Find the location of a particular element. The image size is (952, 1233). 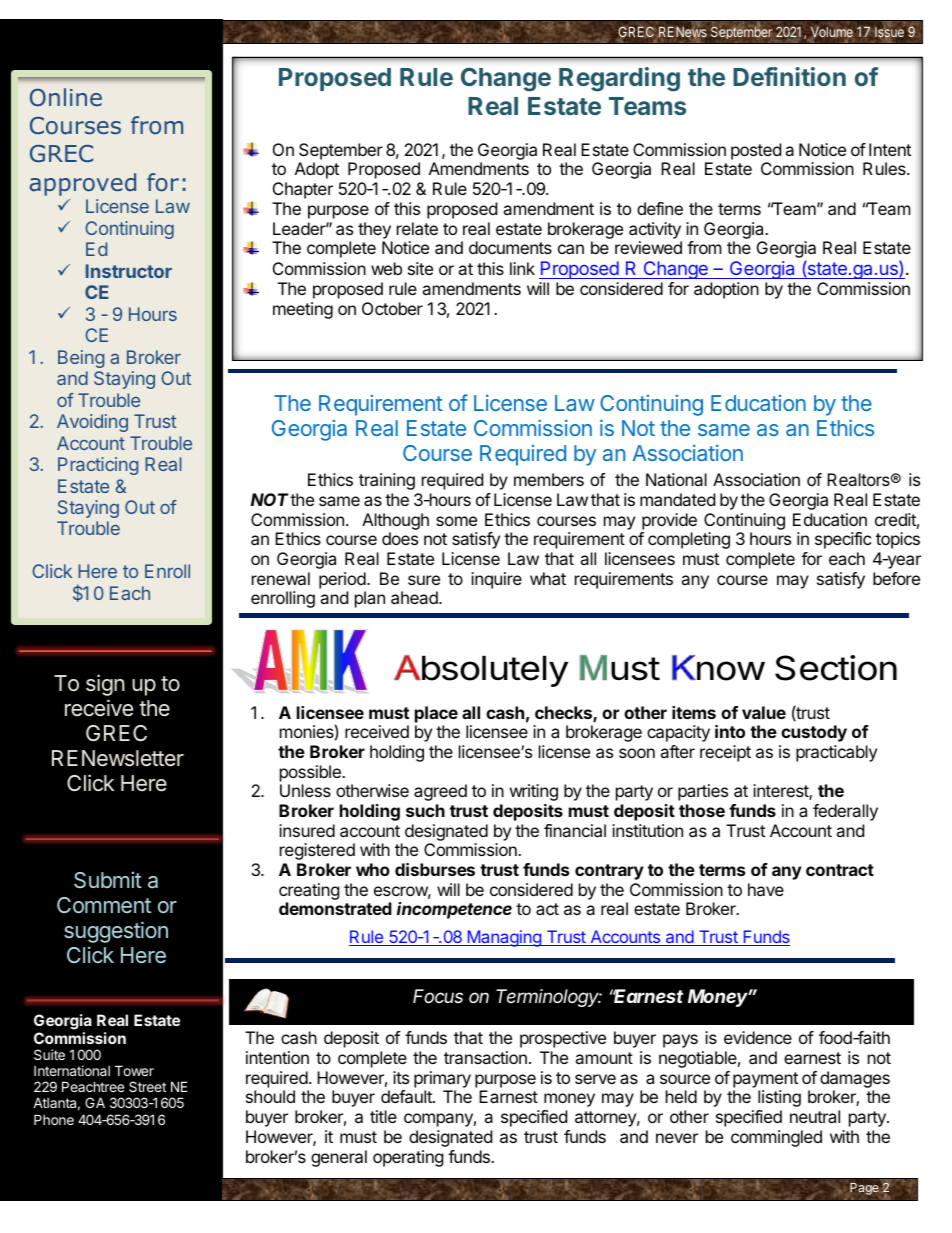

operating is located at coordinates (408, 1158).
